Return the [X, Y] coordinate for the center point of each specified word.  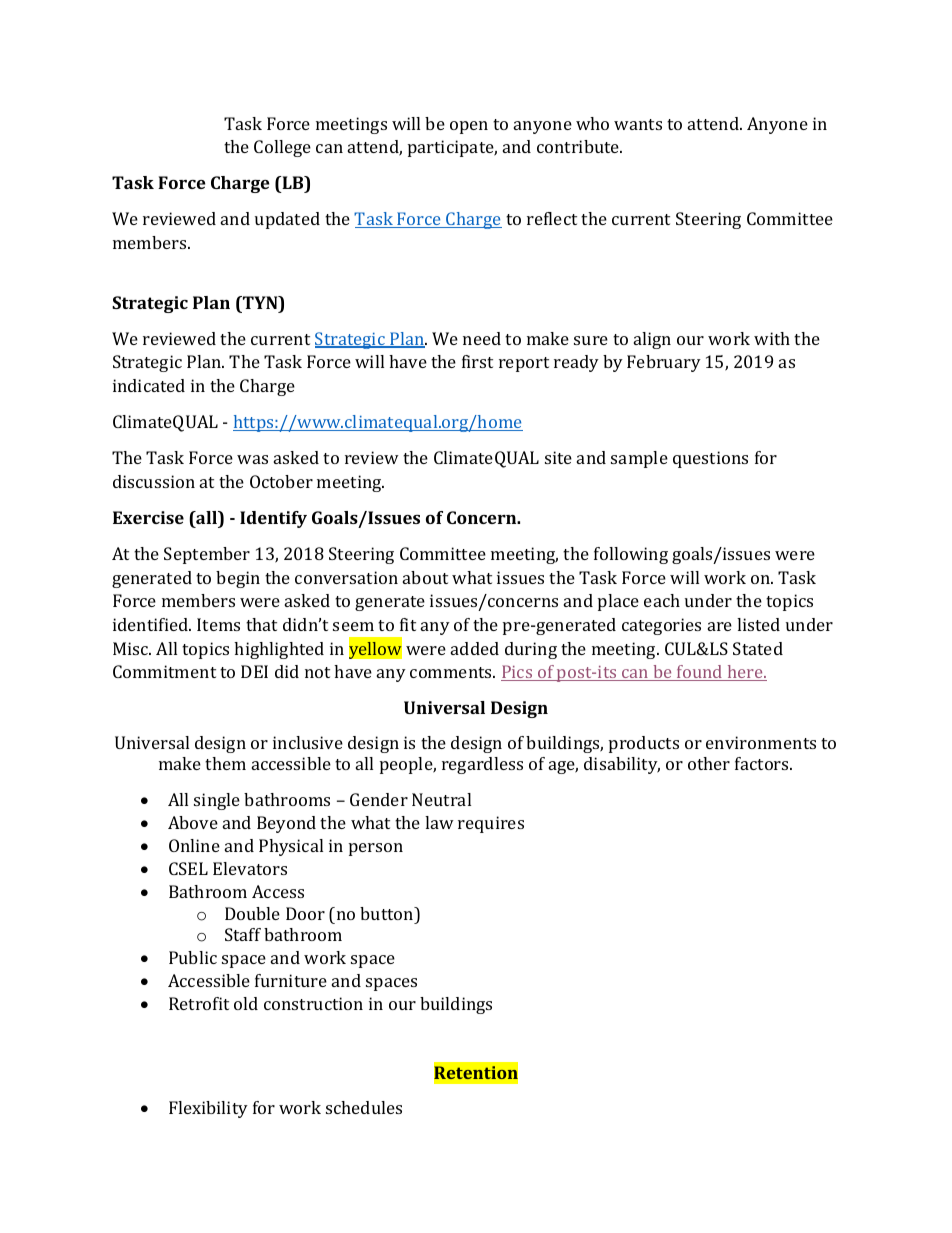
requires [491, 824]
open [469, 127]
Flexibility [208, 1109]
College [282, 148]
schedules [364, 1107]
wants [638, 124]
